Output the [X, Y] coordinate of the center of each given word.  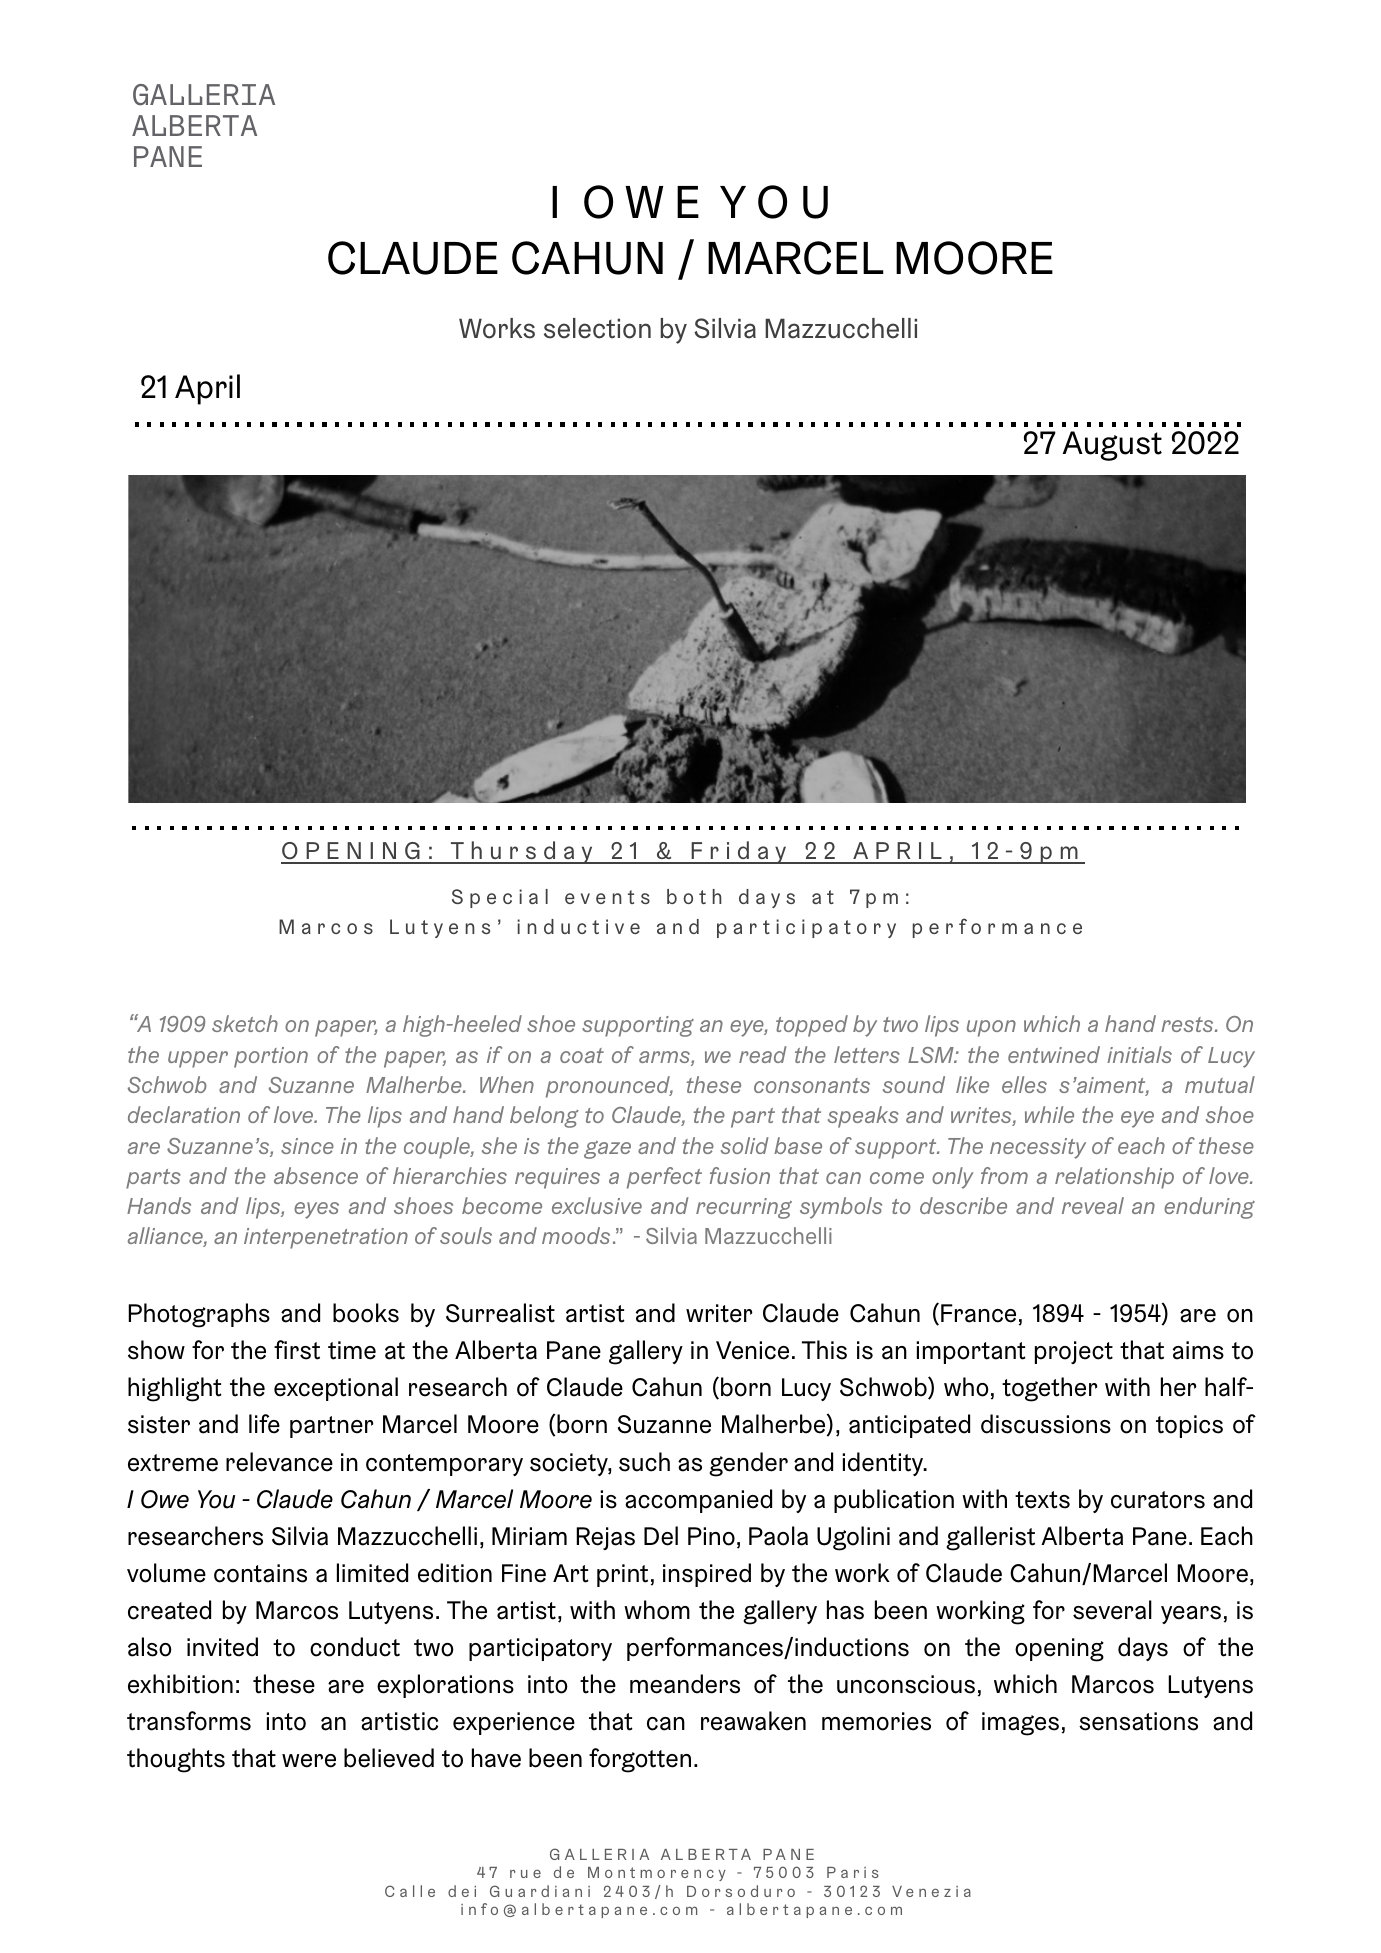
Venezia [931, 1891]
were [309, 1761]
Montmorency [657, 1874]
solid [745, 1145]
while [1049, 1114]
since [307, 1146]
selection [597, 328]
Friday [739, 852]
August [1112, 446]
